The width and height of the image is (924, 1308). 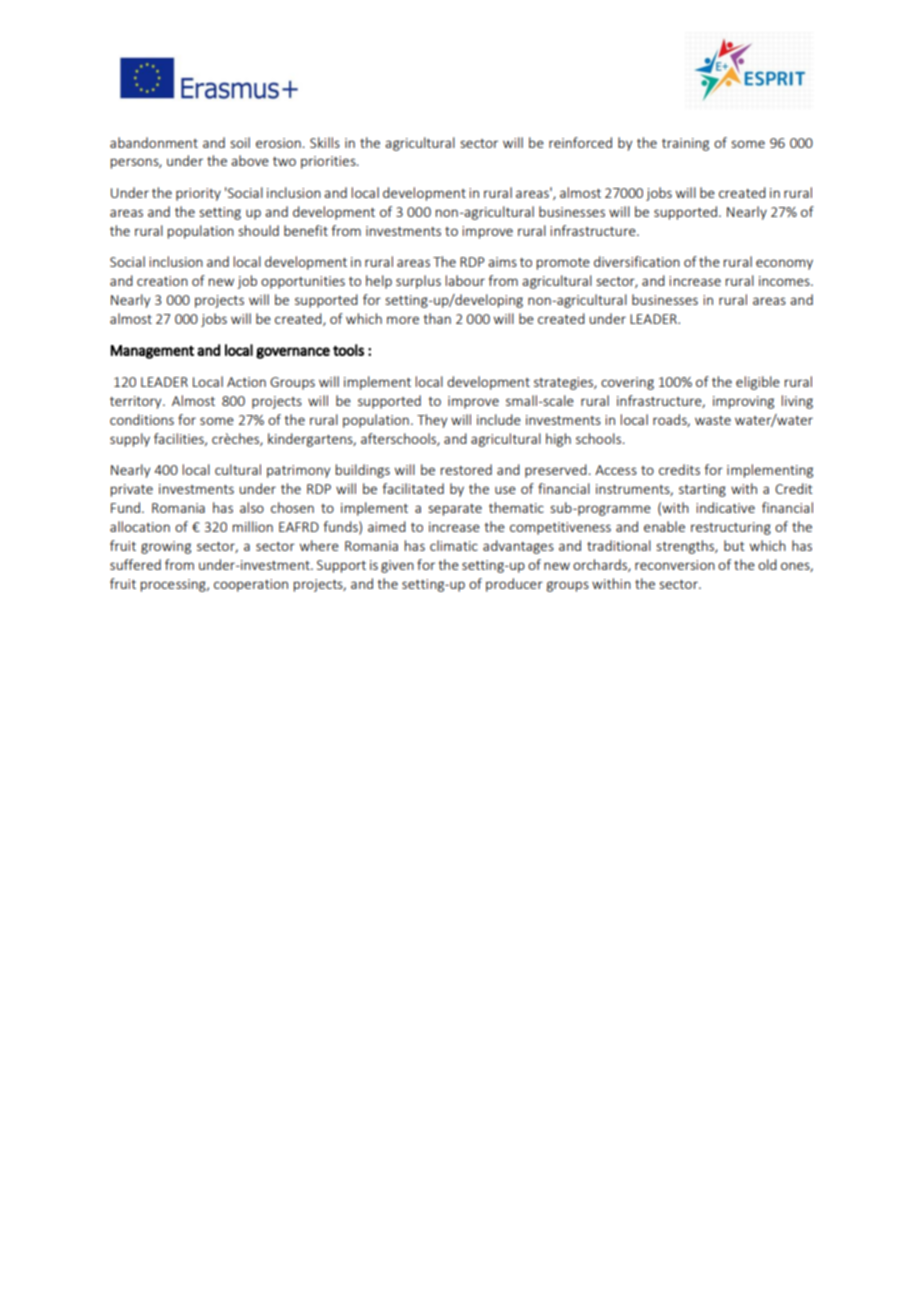 What do you see at coordinates (514, 585) in the image?
I see `producer` at bounding box center [514, 585].
